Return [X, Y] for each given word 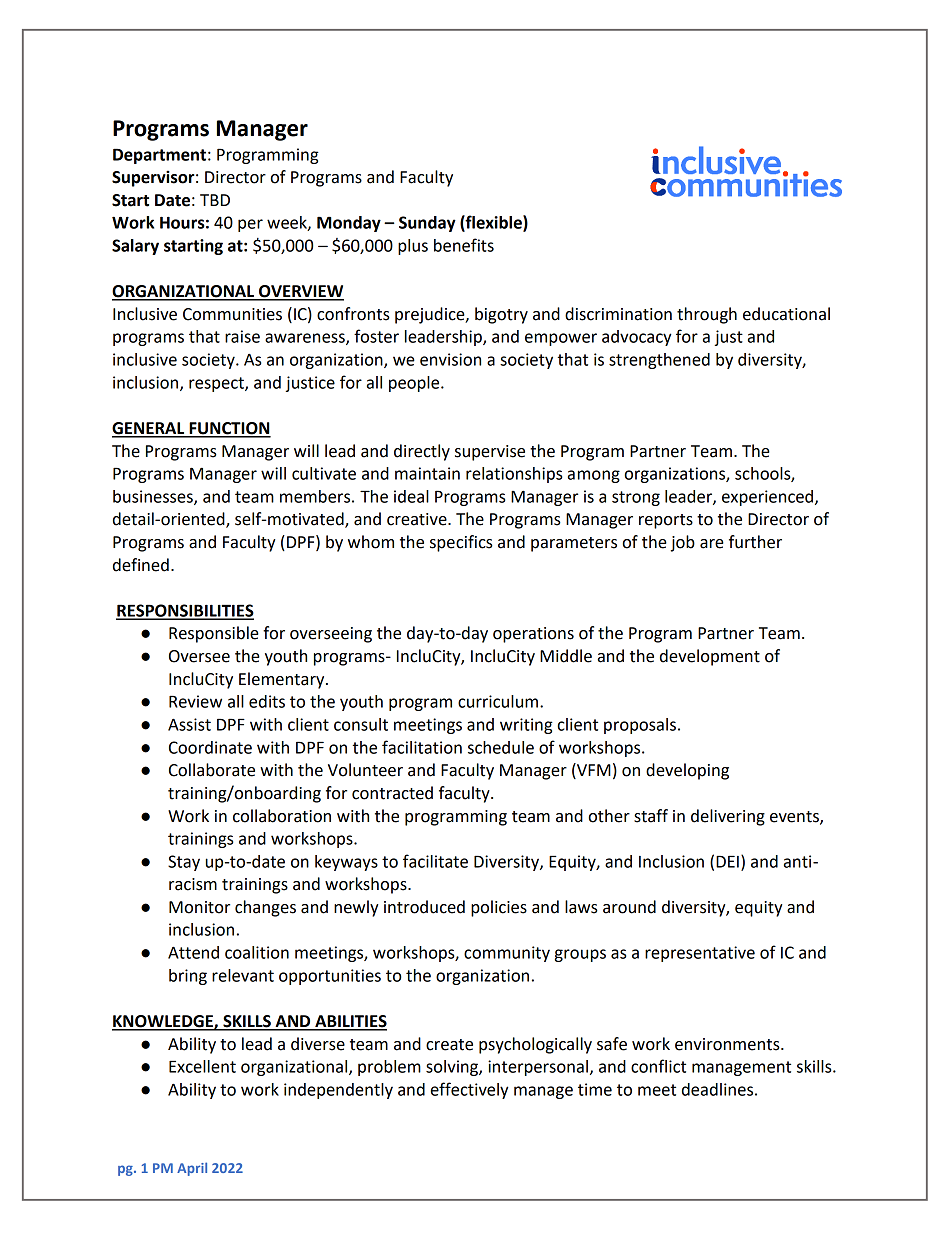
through [707, 315]
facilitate [435, 861]
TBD [215, 200]
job [683, 543]
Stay [184, 863]
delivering [728, 817]
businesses [154, 497]
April [192, 1169]
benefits [464, 245]
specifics [461, 543]
